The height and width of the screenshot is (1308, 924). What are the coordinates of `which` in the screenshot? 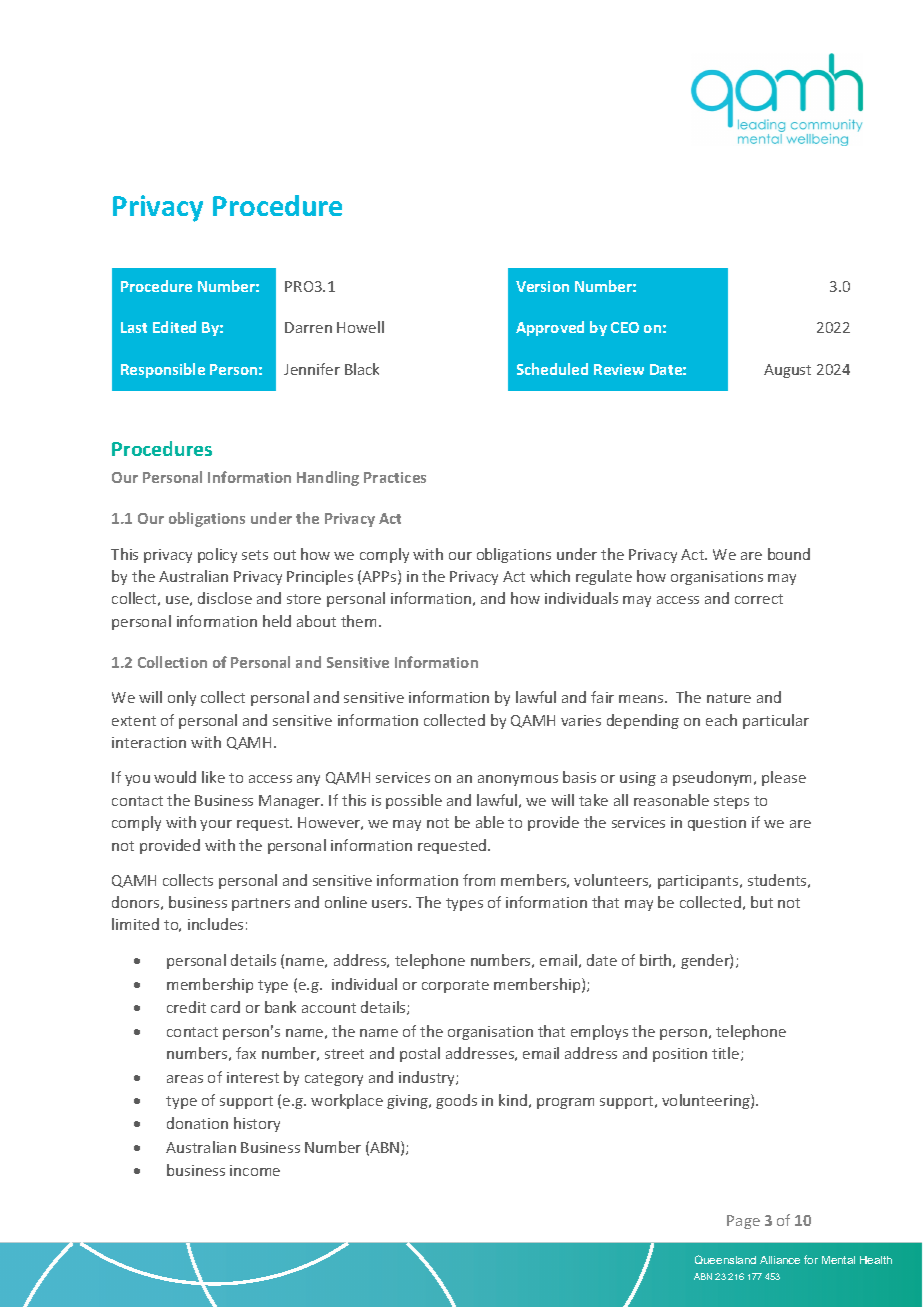 It's located at (550, 576).
